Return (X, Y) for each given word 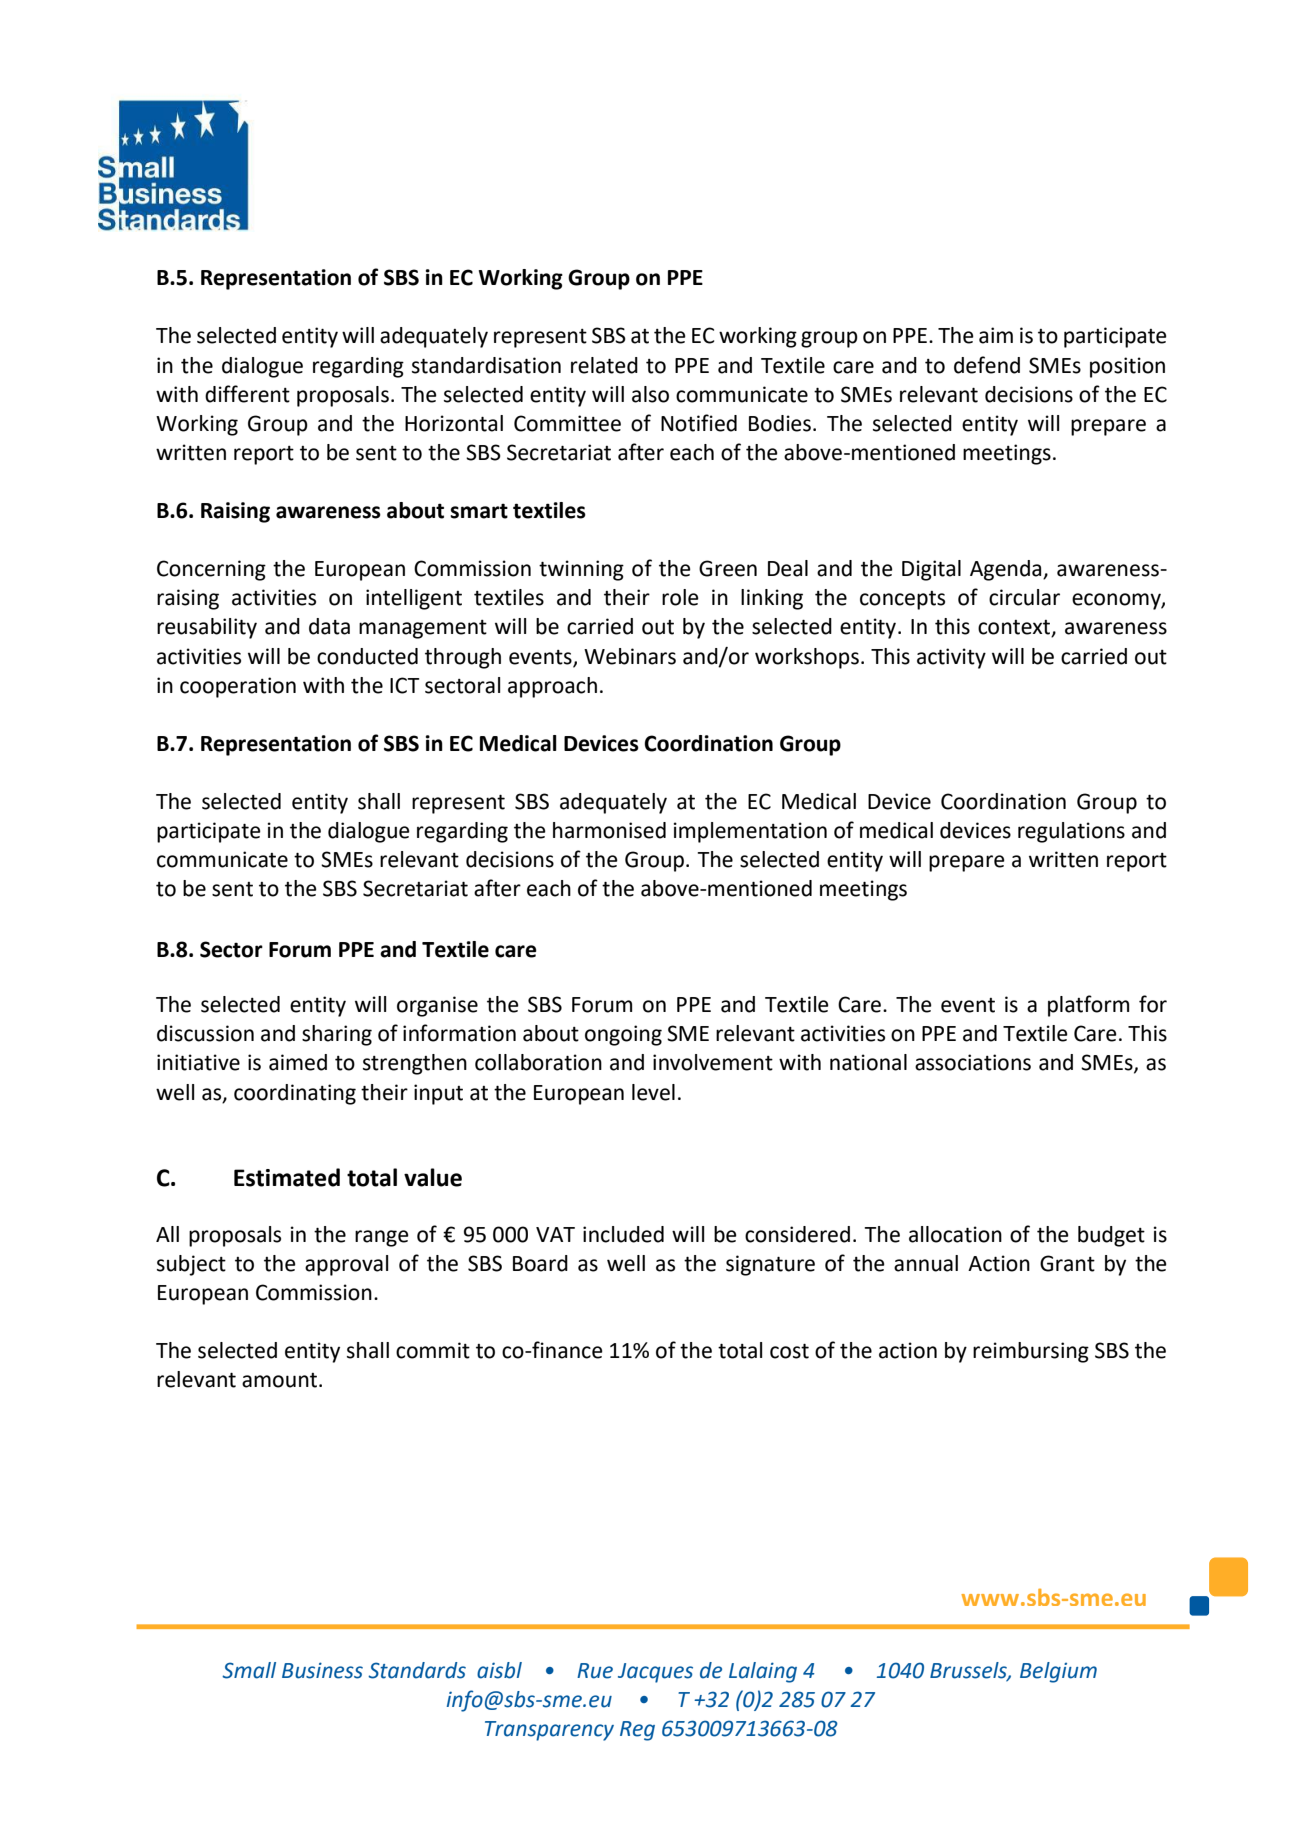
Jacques (655, 1673)
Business (322, 1670)
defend (987, 365)
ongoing (623, 1035)
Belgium (1058, 1672)
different (247, 394)
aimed (298, 1062)
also (650, 394)
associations (973, 1062)
